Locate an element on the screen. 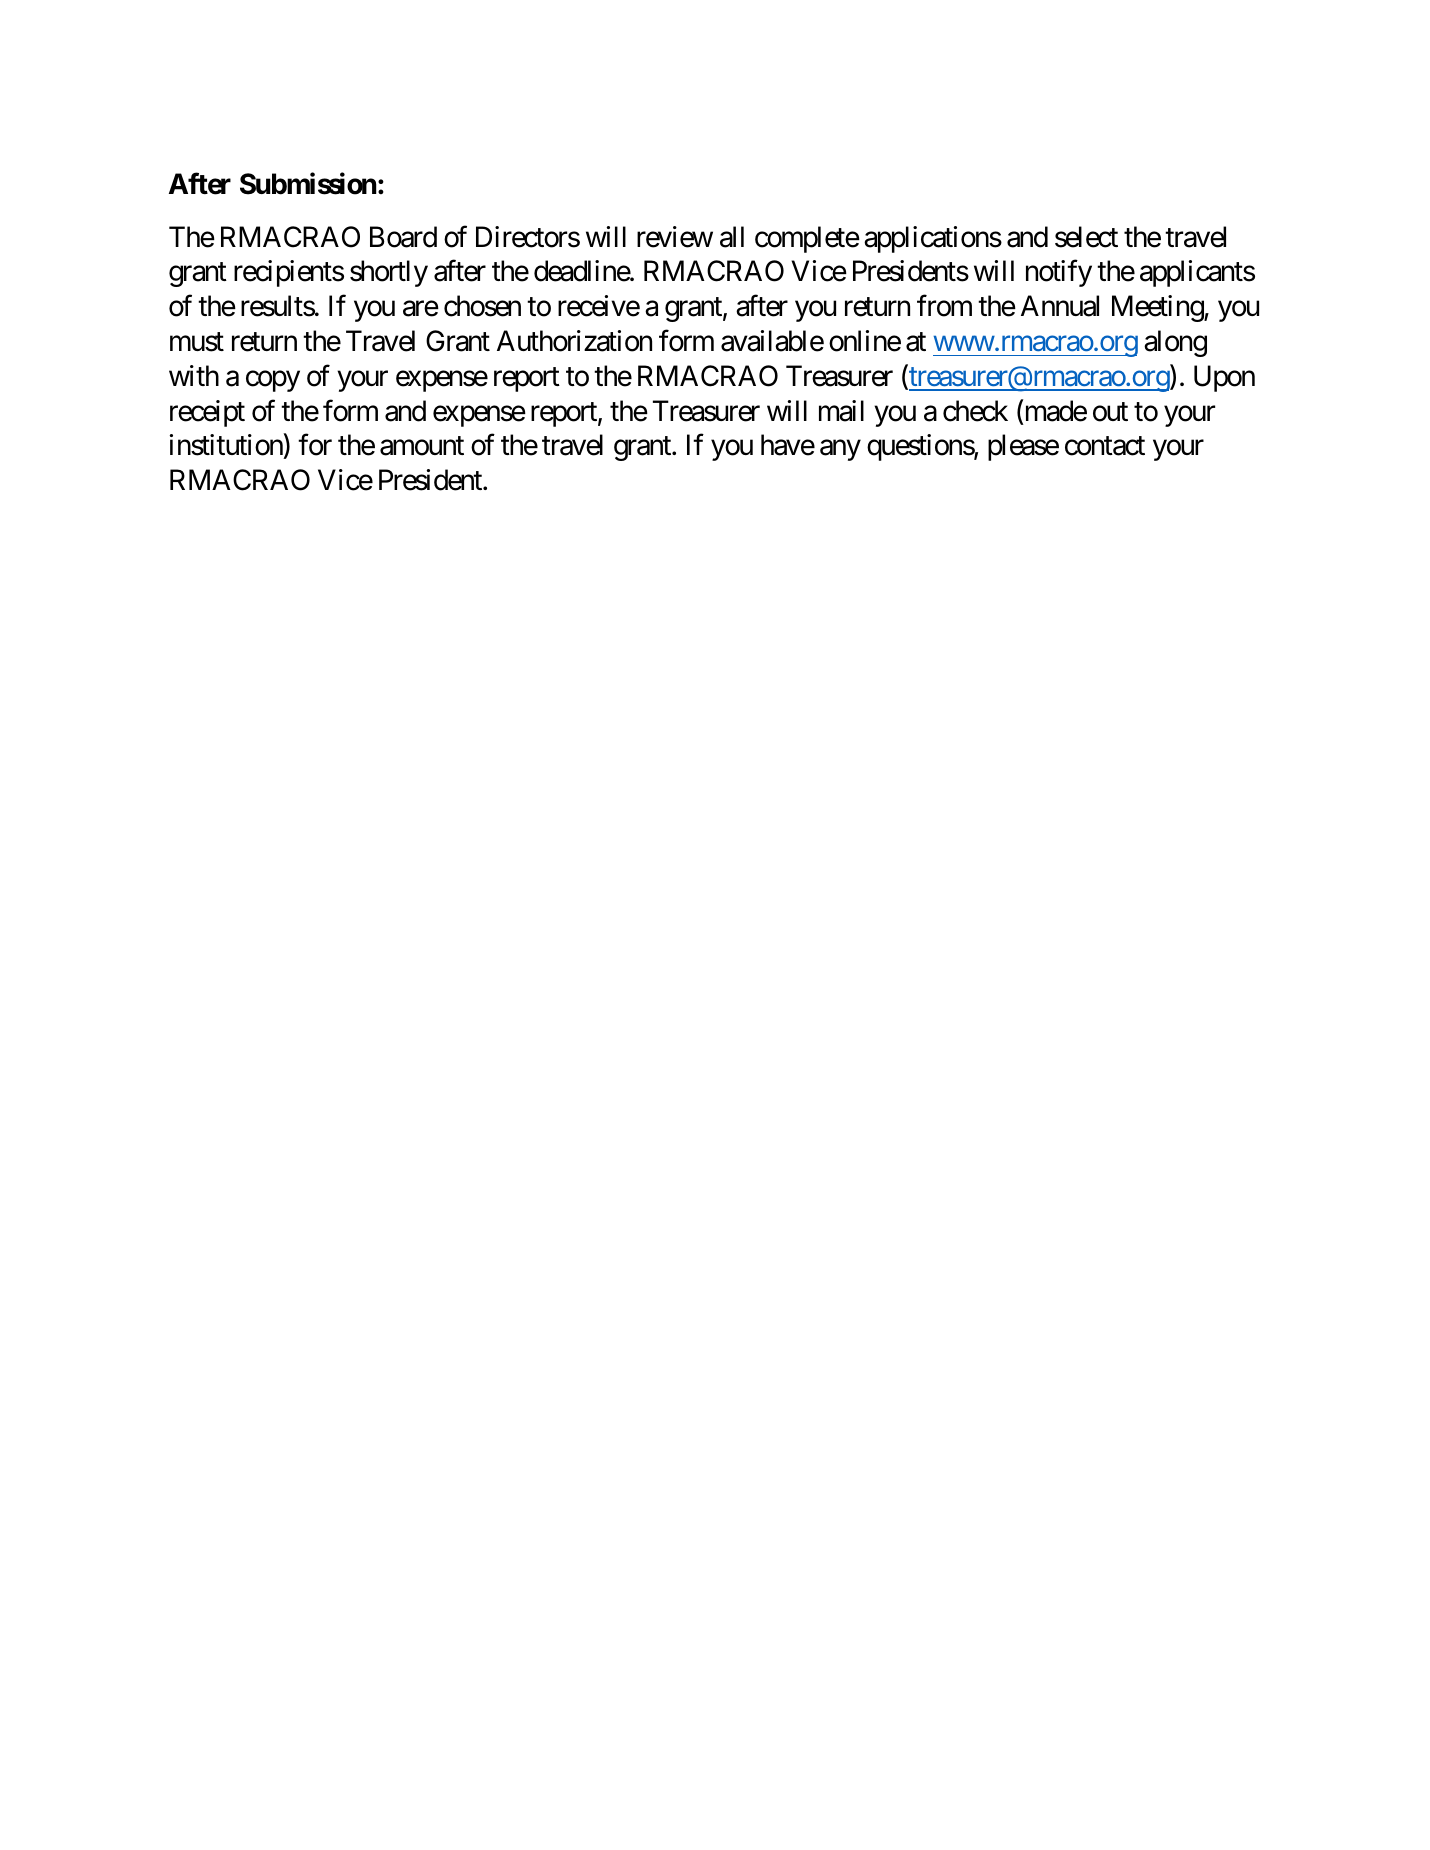  Authorization is located at coordinates (574, 341).
